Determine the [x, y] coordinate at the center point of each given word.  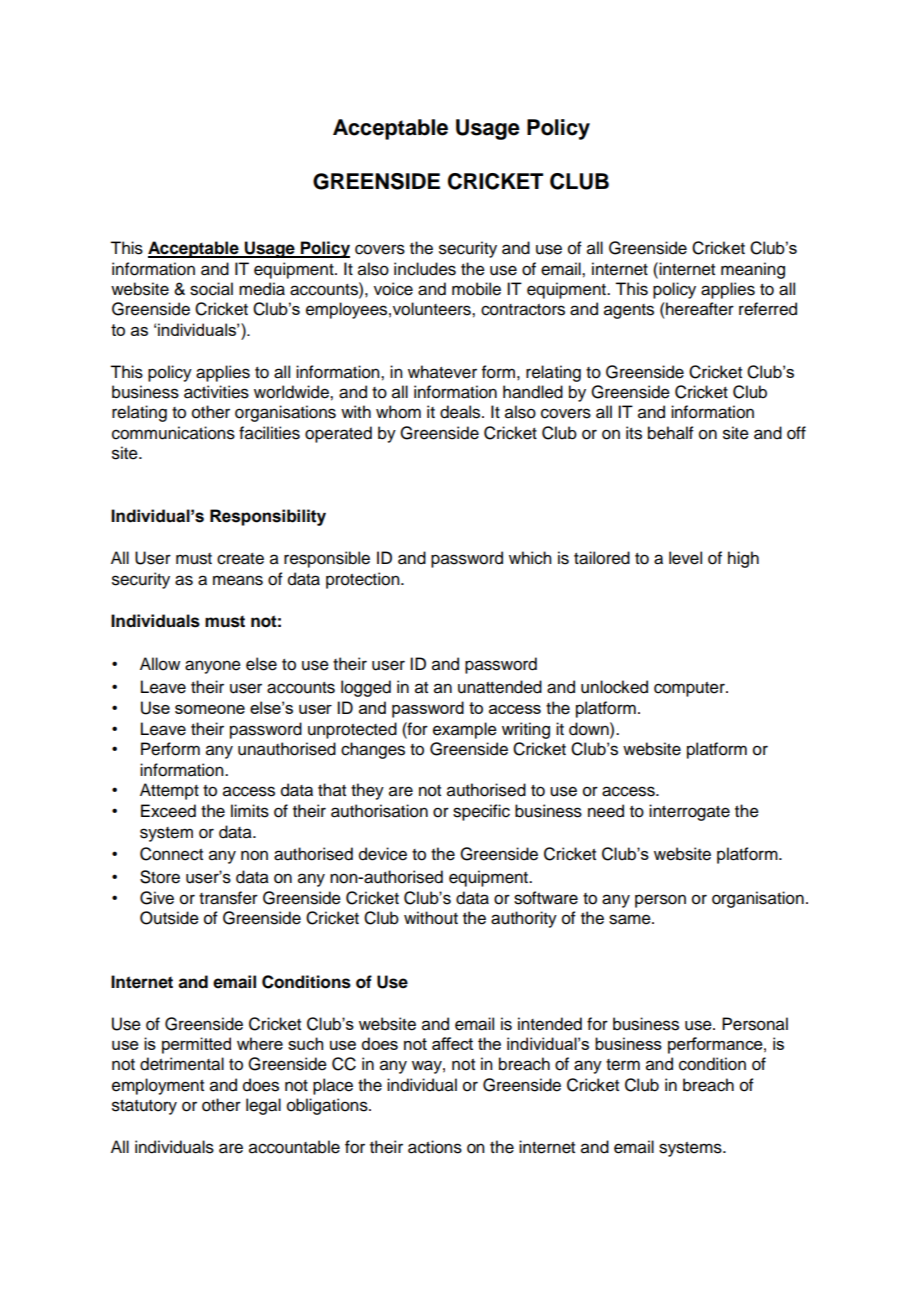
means [238, 580]
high [743, 559]
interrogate [689, 812]
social [211, 289]
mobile [476, 289]
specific [481, 812]
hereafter [699, 309]
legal [263, 1106]
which [530, 558]
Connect [171, 854]
